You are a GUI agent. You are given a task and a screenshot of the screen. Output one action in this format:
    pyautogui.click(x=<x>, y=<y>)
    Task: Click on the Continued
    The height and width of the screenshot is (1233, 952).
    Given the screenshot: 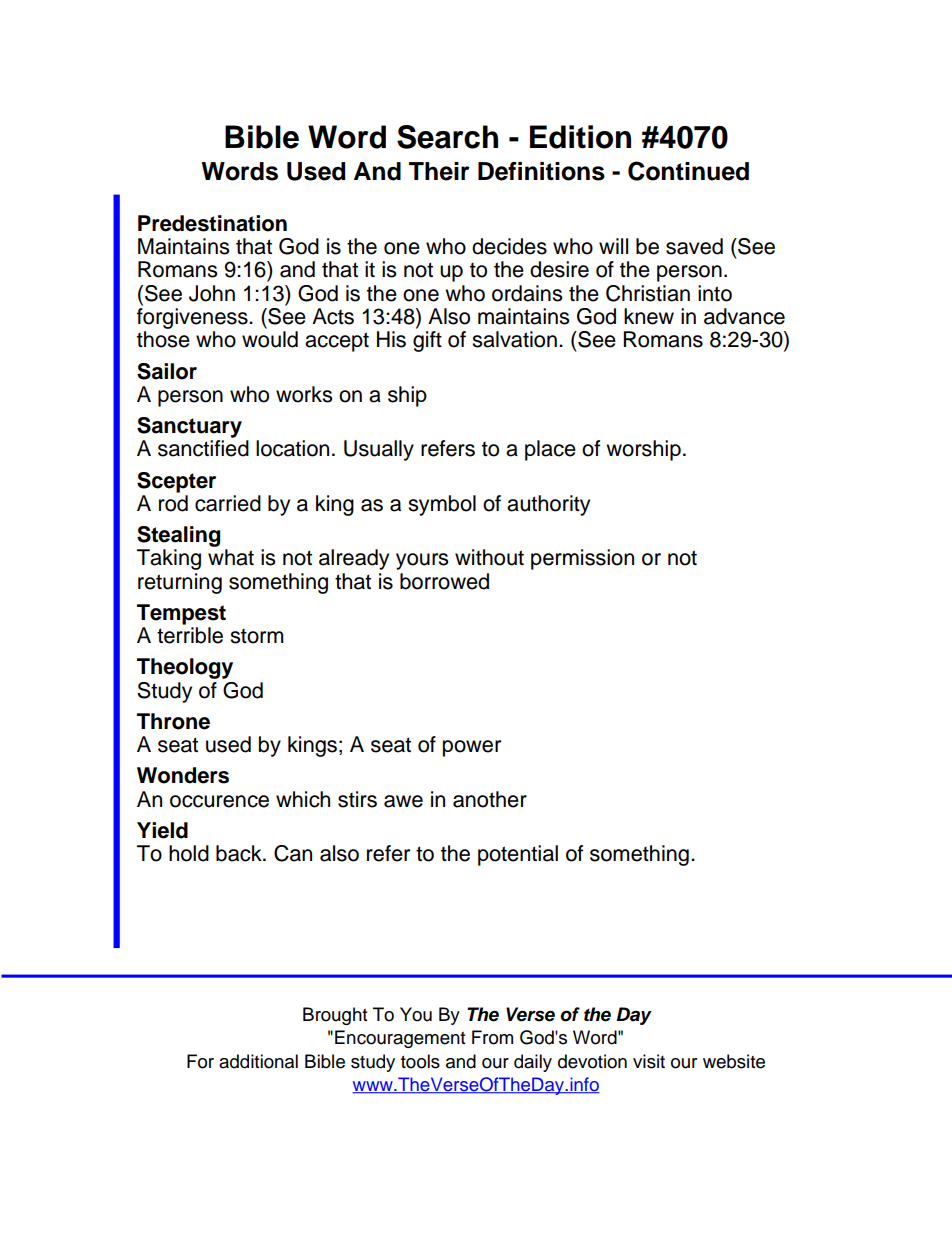 What is the action you would take?
    pyautogui.click(x=688, y=171)
